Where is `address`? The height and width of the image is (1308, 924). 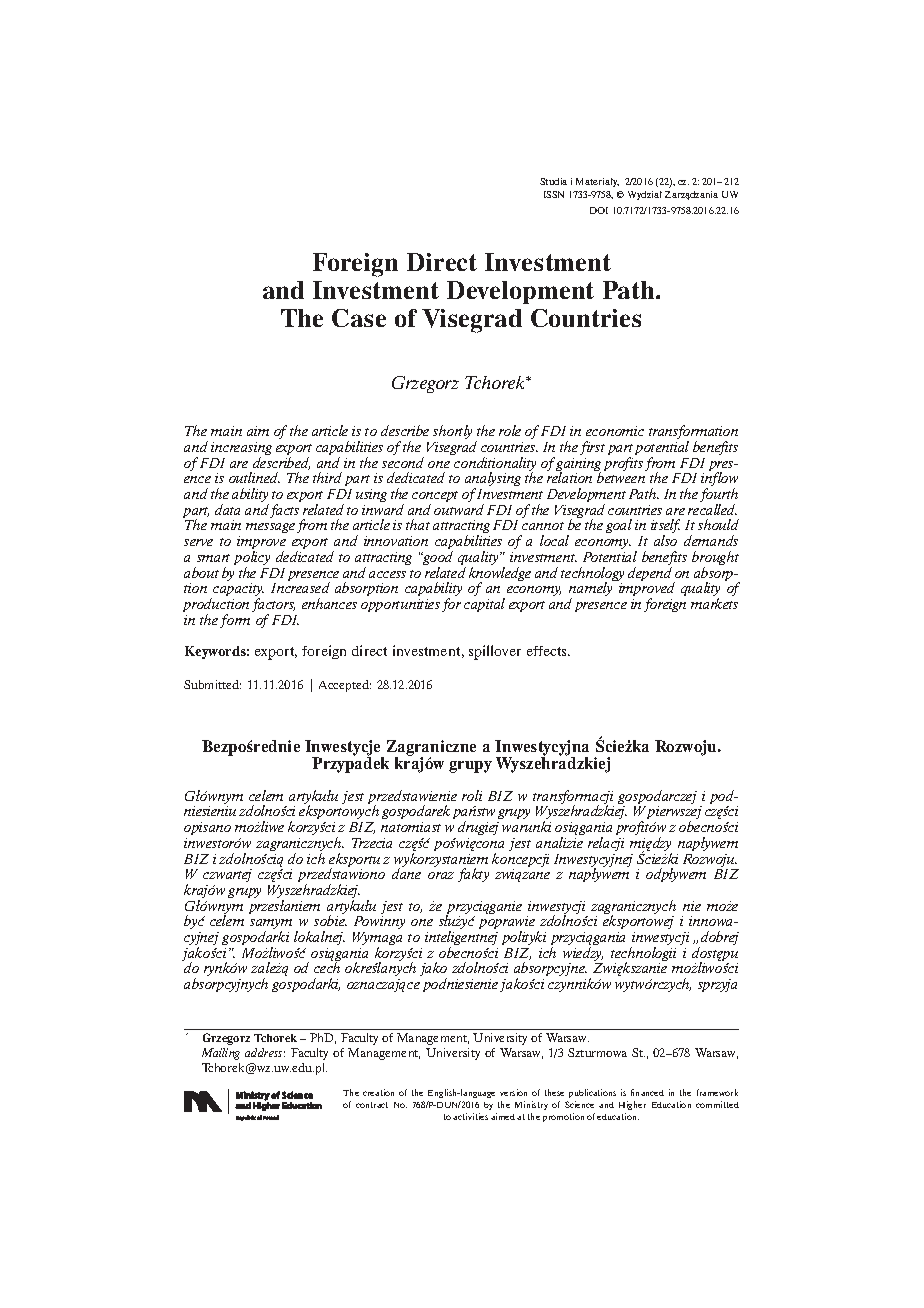 address is located at coordinates (265, 1052).
